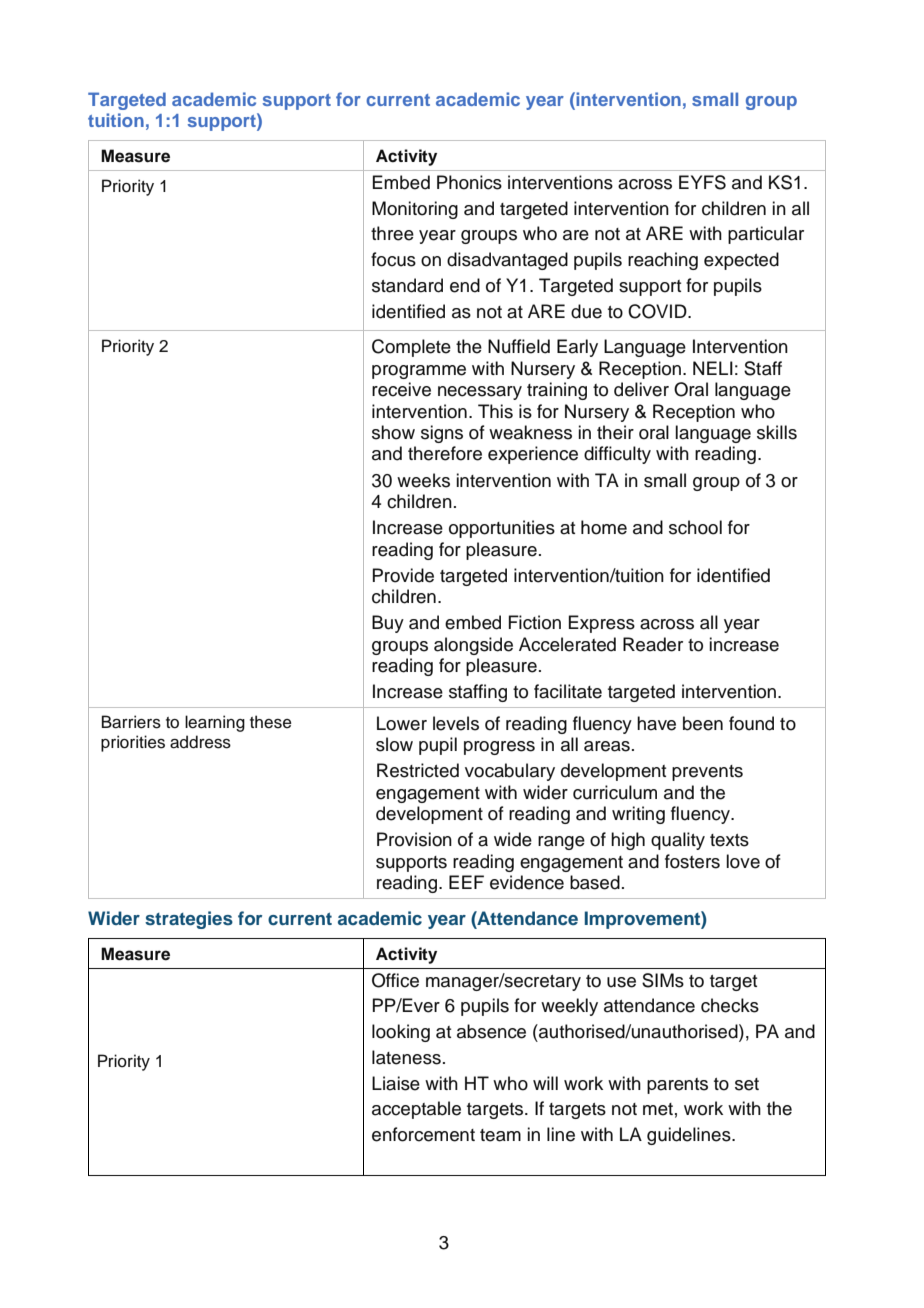 The image size is (924, 1308). Describe the element at coordinates (416, 1110) in the document. I see `acceptable` at that location.
